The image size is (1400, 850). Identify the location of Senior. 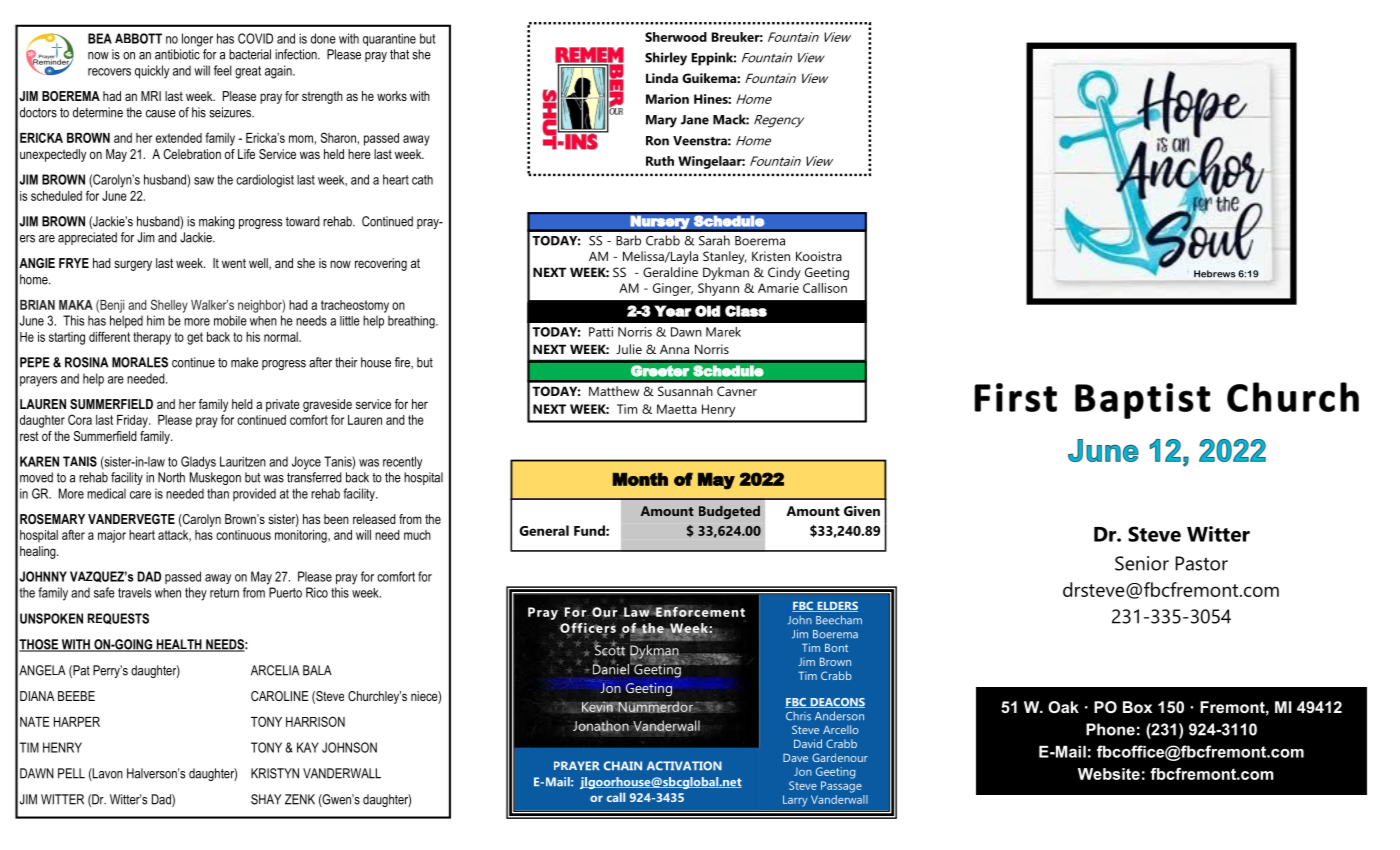
(1142, 563).
